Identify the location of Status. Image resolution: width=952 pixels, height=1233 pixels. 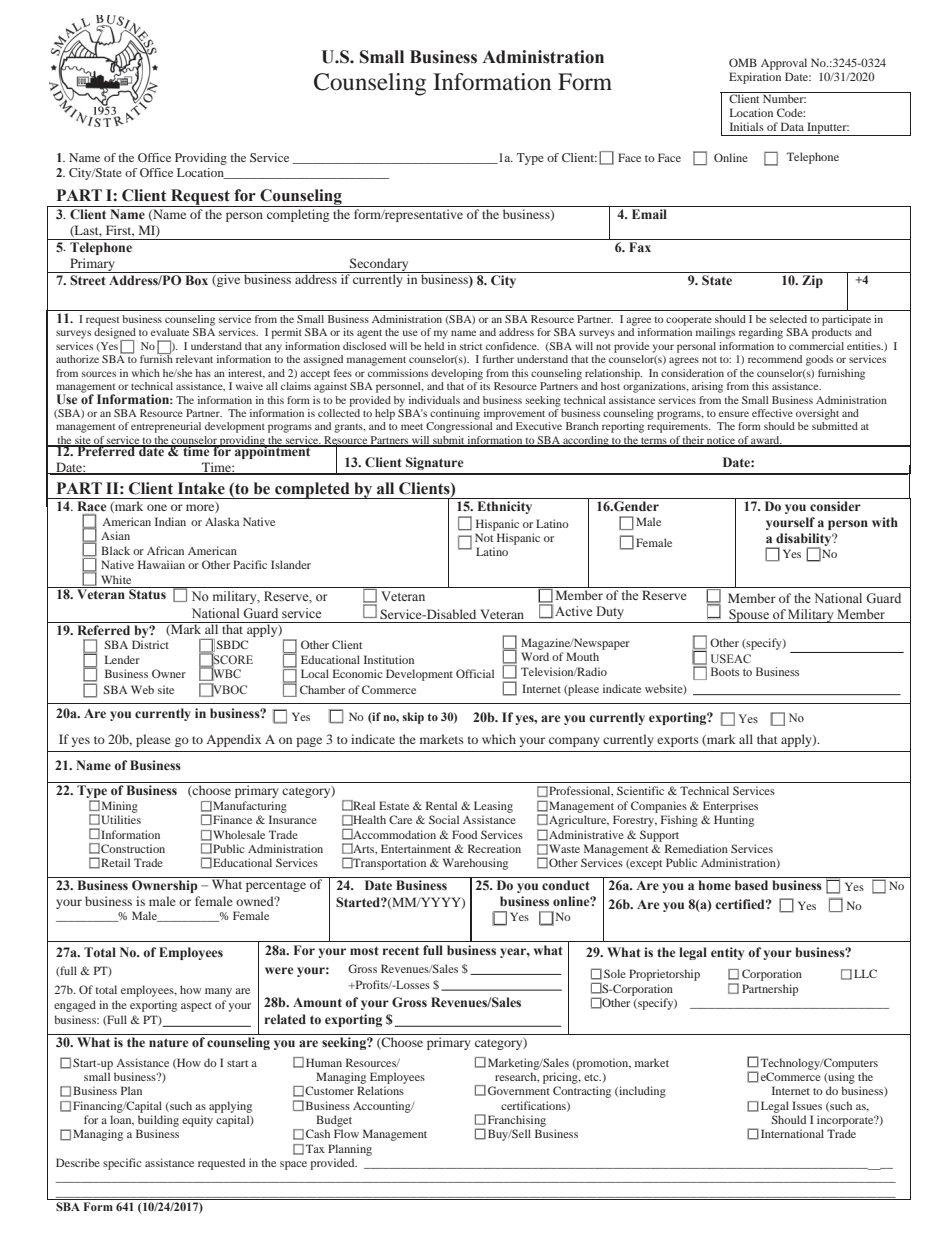
(147, 593).
